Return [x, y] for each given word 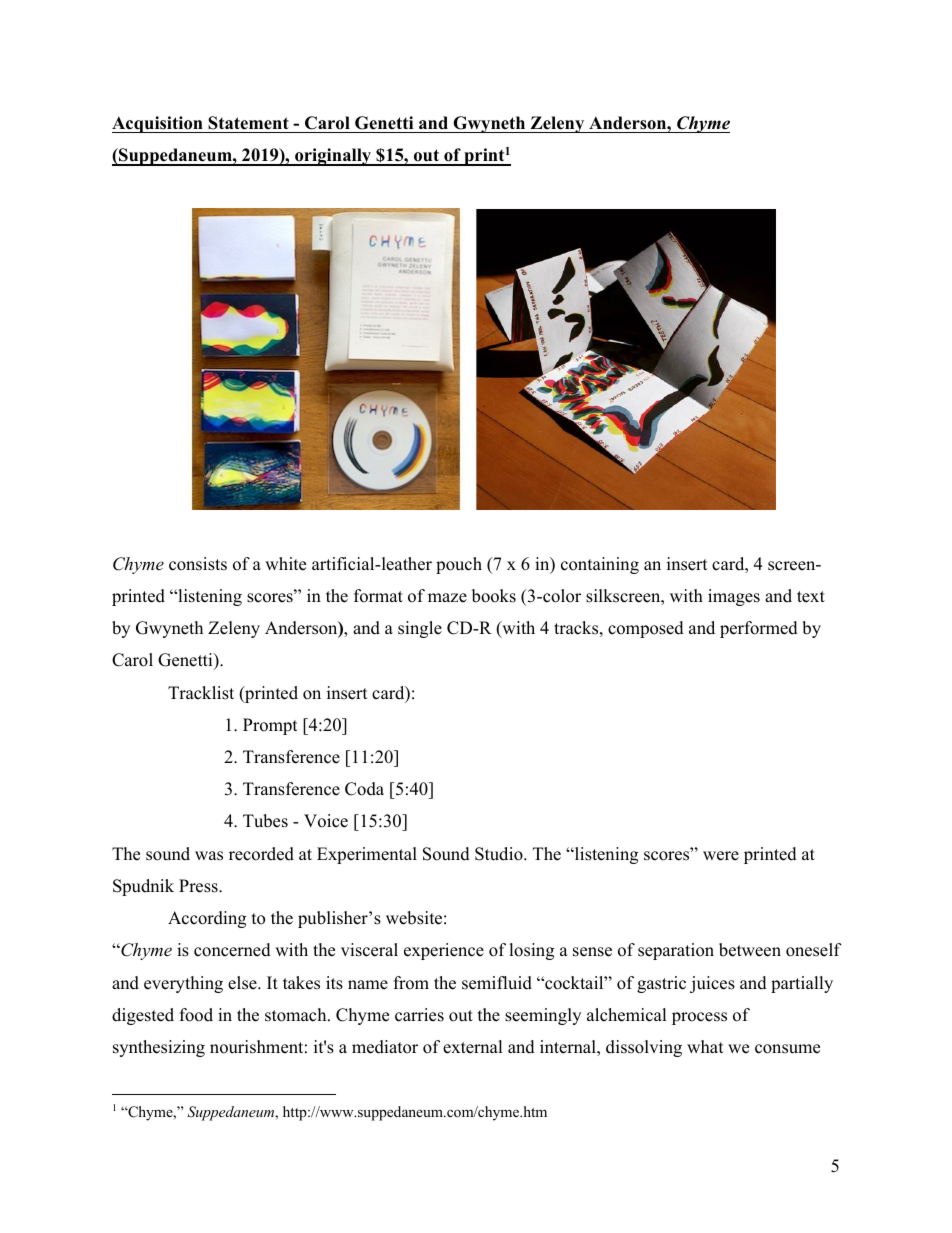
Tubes [265, 821]
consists [198, 564]
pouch [459, 565]
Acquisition [158, 124]
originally [333, 157]
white [285, 564]
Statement [248, 123]
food [196, 1015]
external [473, 1047]
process [699, 1018]
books [494, 596]
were [721, 856]
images [734, 597]
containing [600, 565]
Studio [500, 854]
